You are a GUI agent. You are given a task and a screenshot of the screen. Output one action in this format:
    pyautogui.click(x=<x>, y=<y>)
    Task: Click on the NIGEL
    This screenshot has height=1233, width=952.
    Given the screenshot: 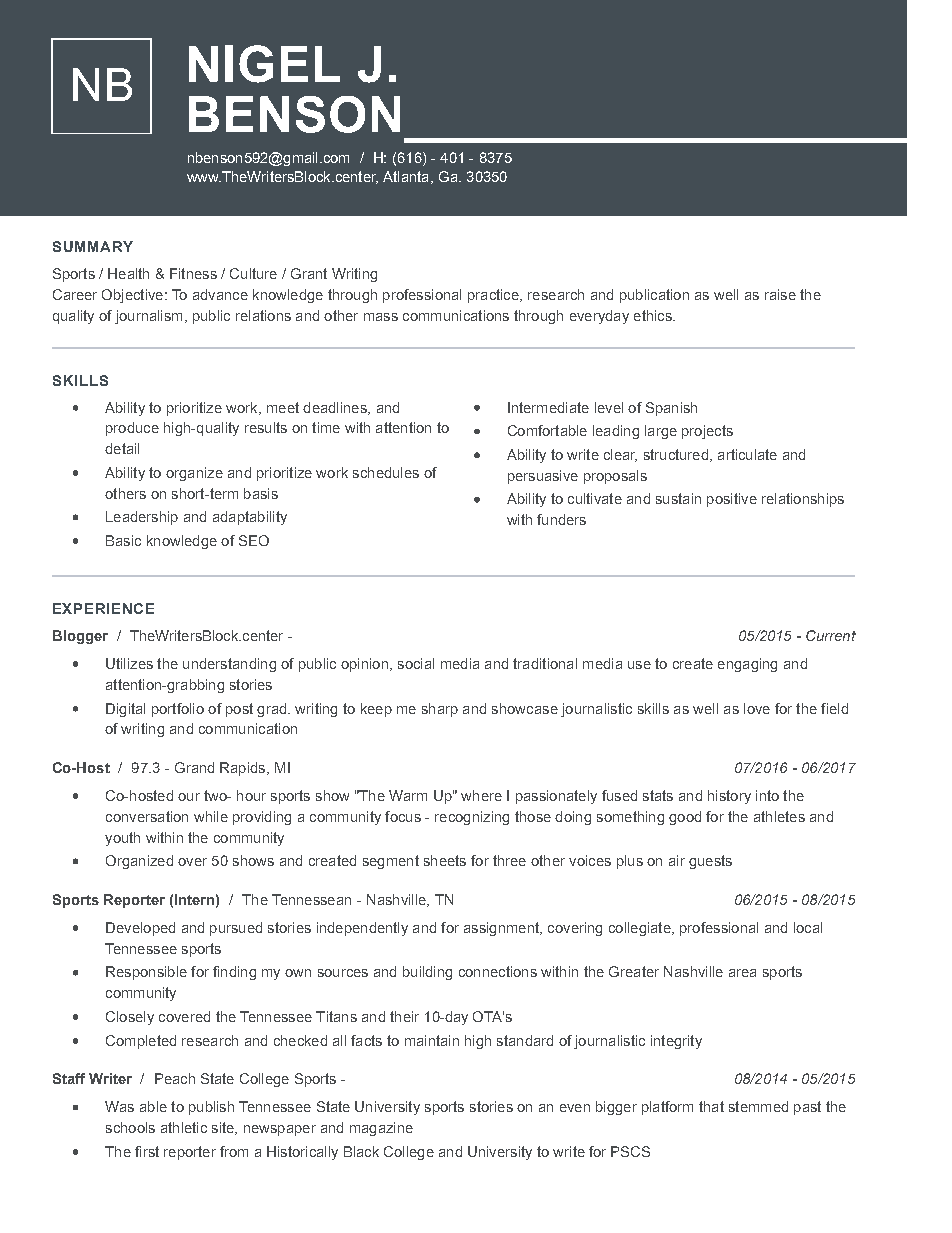 What is the action you would take?
    pyautogui.click(x=264, y=64)
